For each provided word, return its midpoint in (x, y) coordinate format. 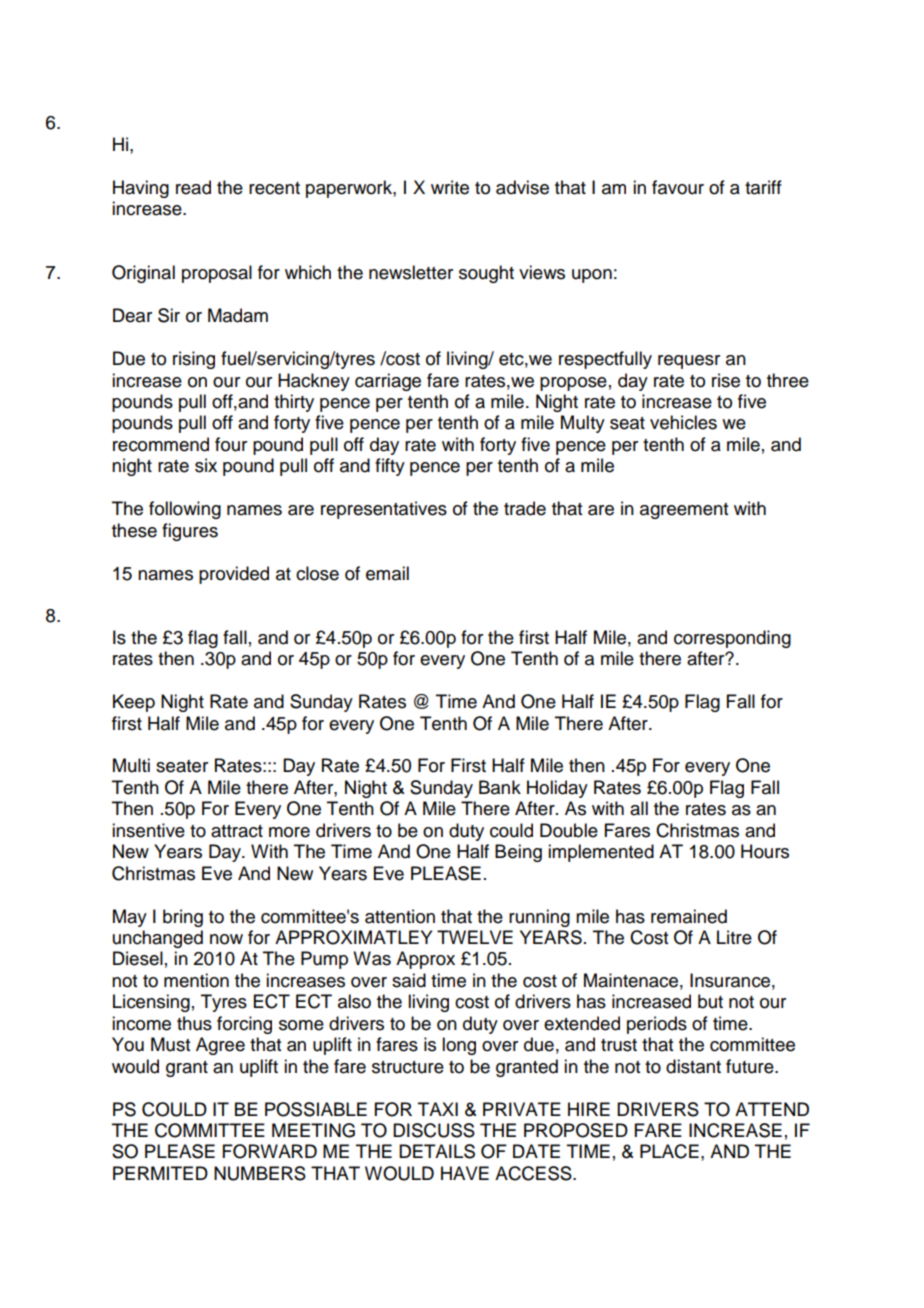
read (193, 187)
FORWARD (270, 1151)
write (450, 187)
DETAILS (437, 1151)
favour (678, 187)
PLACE (669, 1151)
